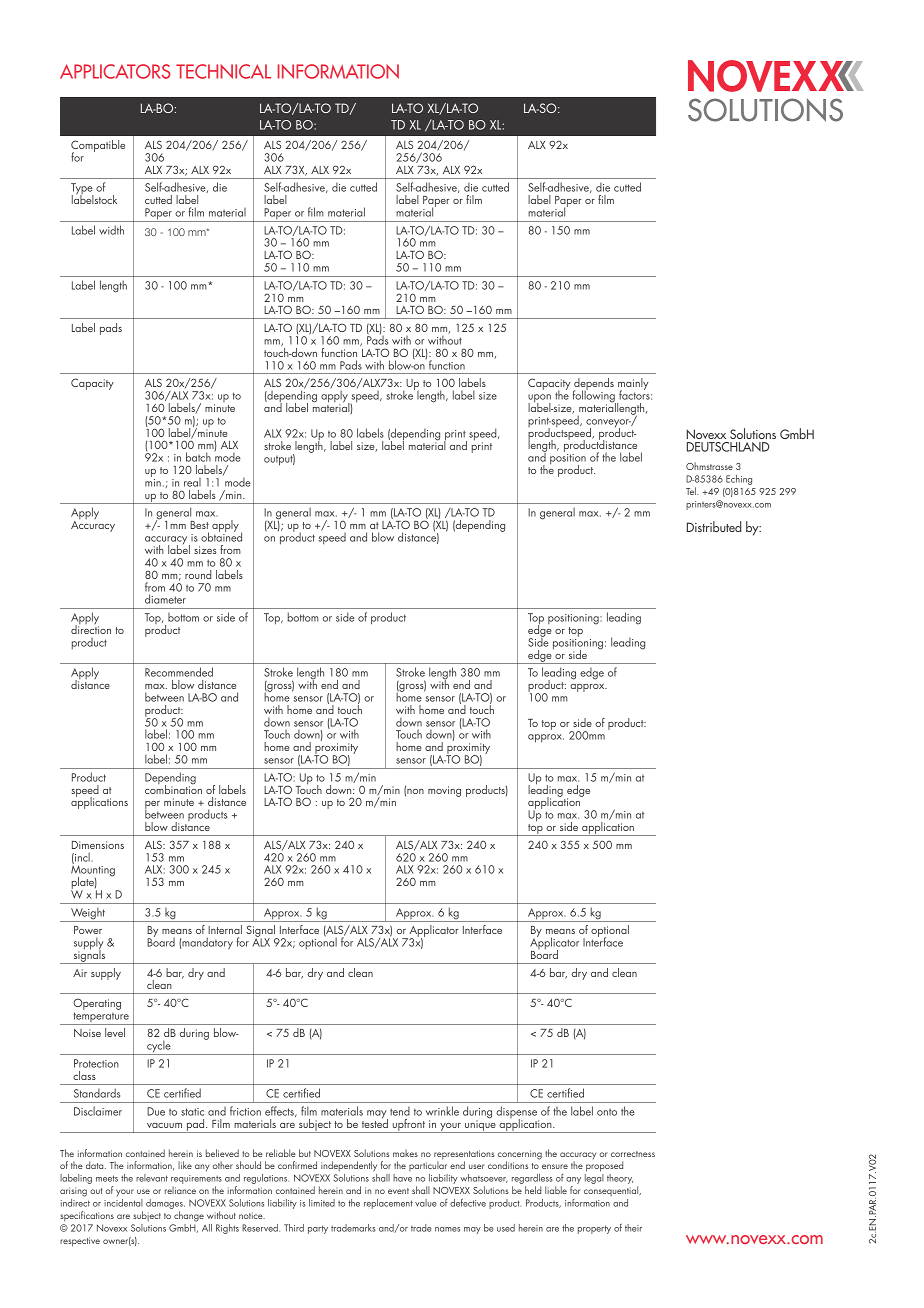  What do you see at coordinates (165, 1205) in the screenshot?
I see `damages` at bounding box center [165, 1205].
